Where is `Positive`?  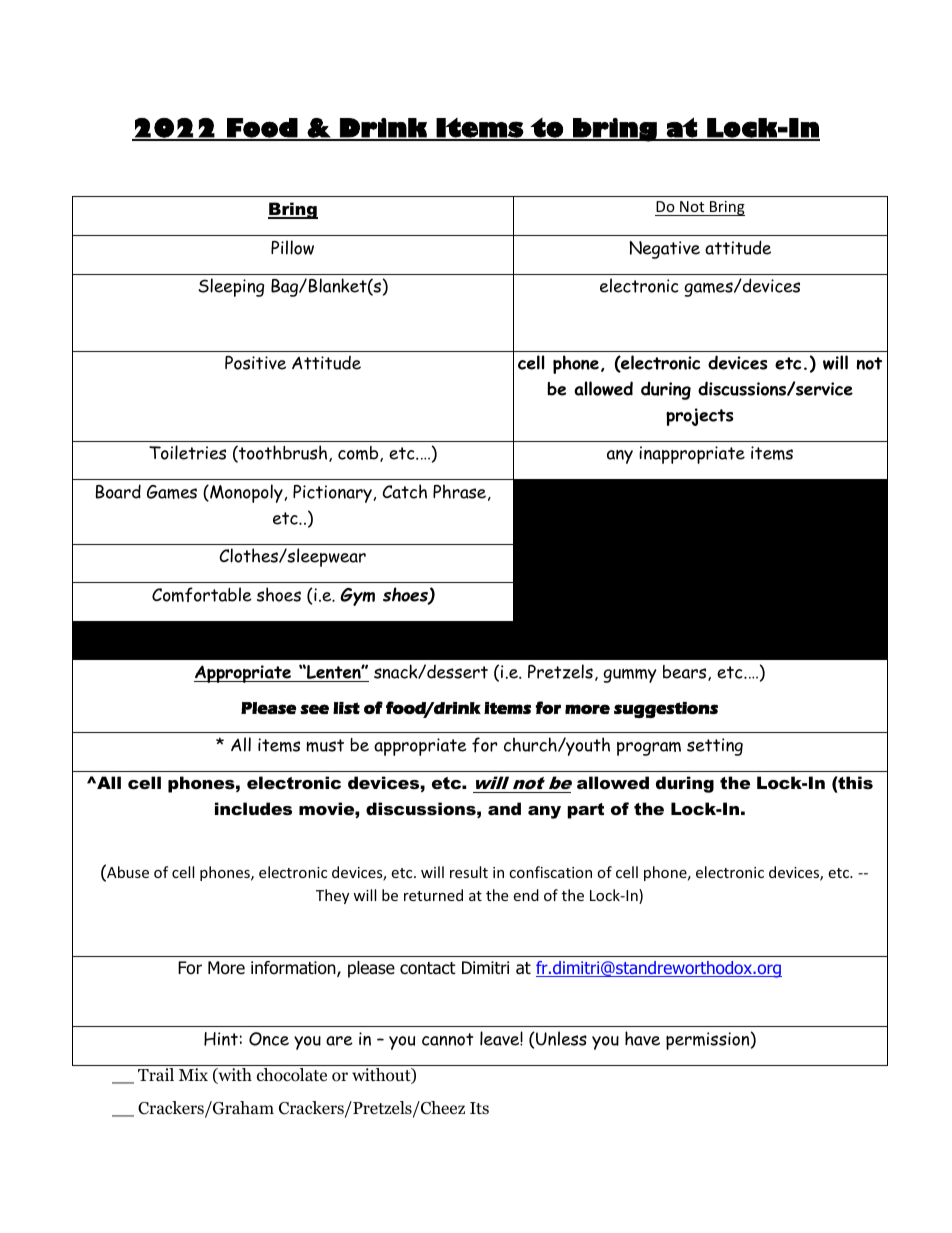 Positive is located at coordinates (255, 363).
